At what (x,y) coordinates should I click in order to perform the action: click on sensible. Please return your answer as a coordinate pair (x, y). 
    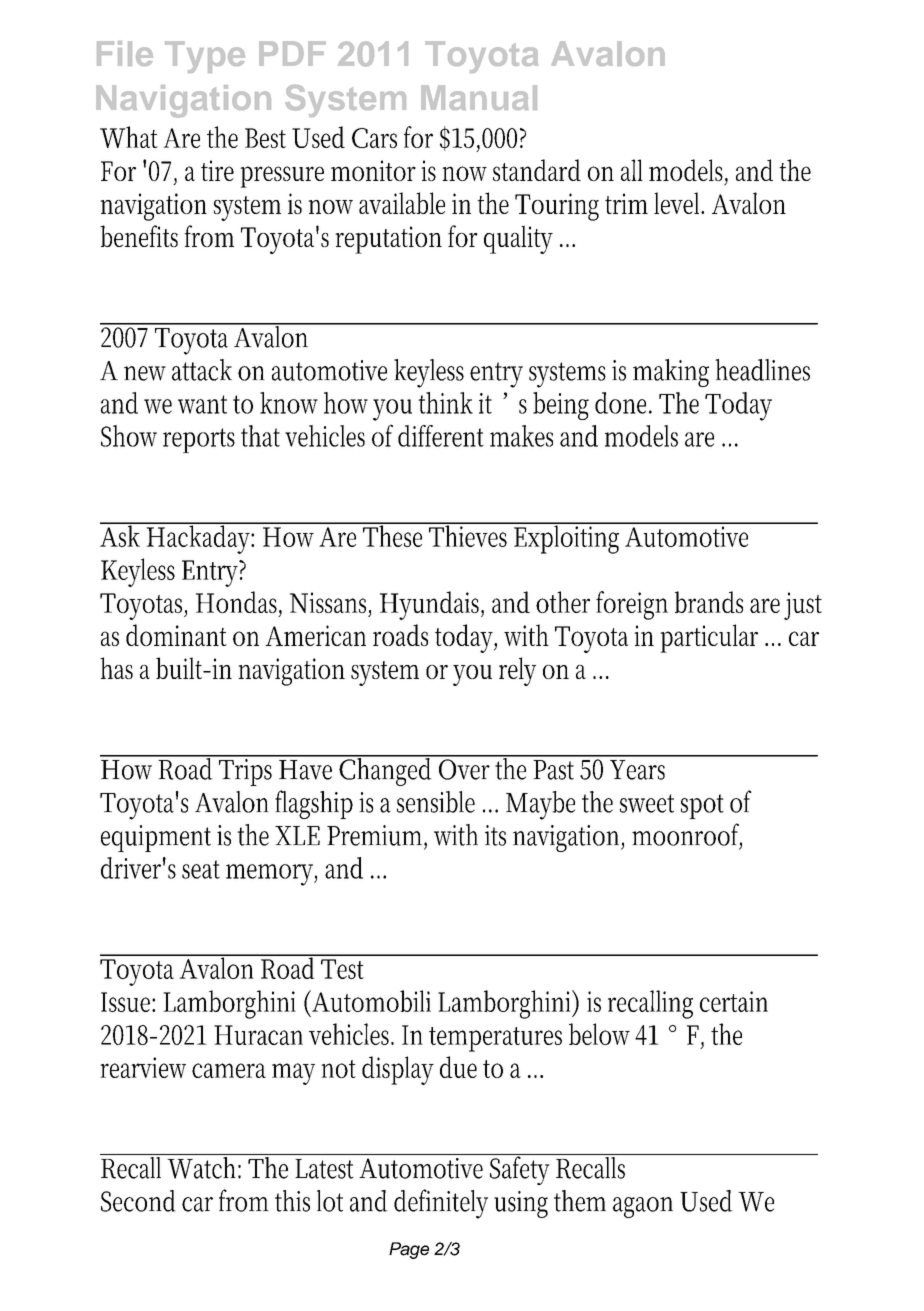
    Looking at the image, I should click on (436, 802).
